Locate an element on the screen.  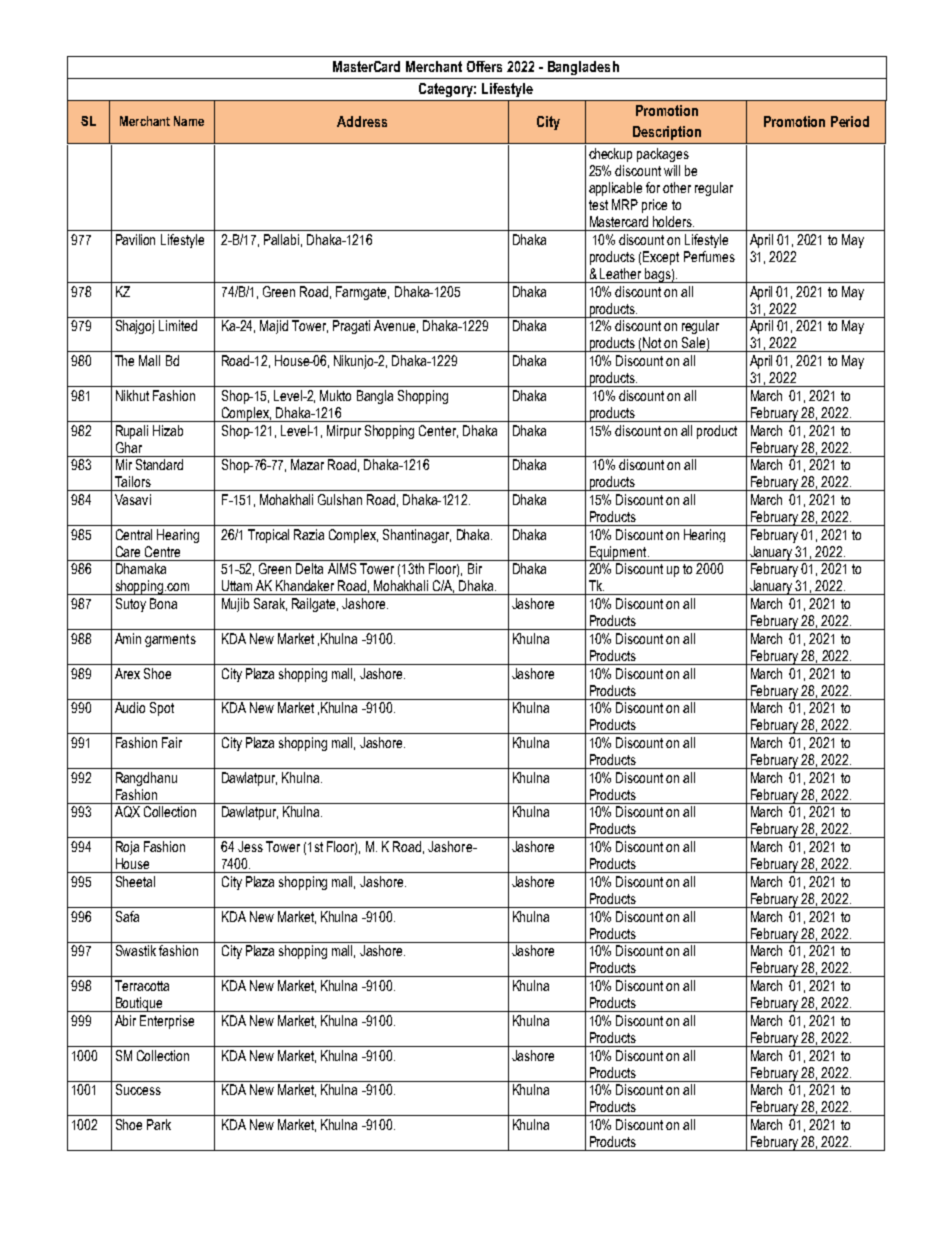
Mazar is located at coordinates (307, 464).
